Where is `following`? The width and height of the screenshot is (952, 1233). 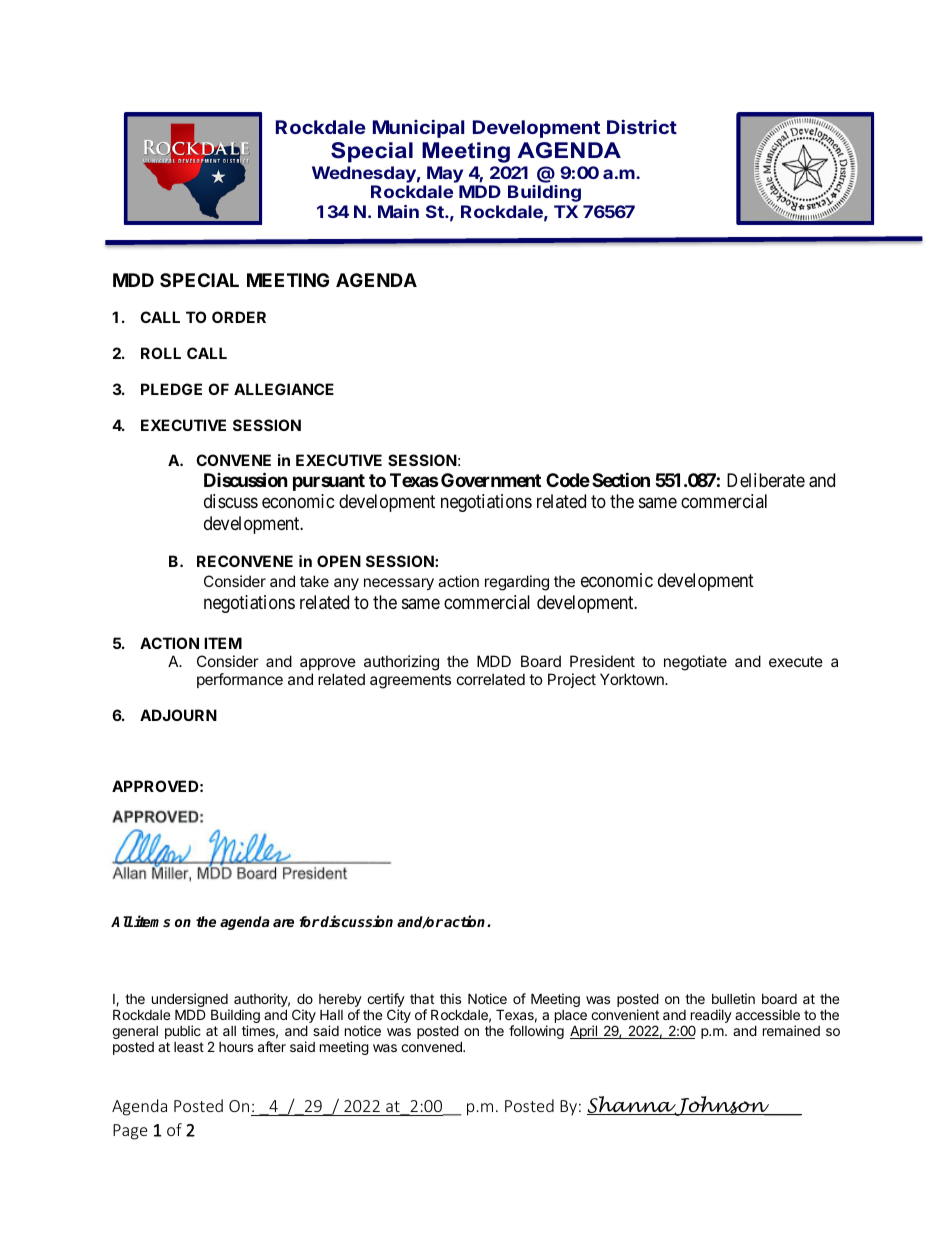 following is located at coordinates (536, 1032).
